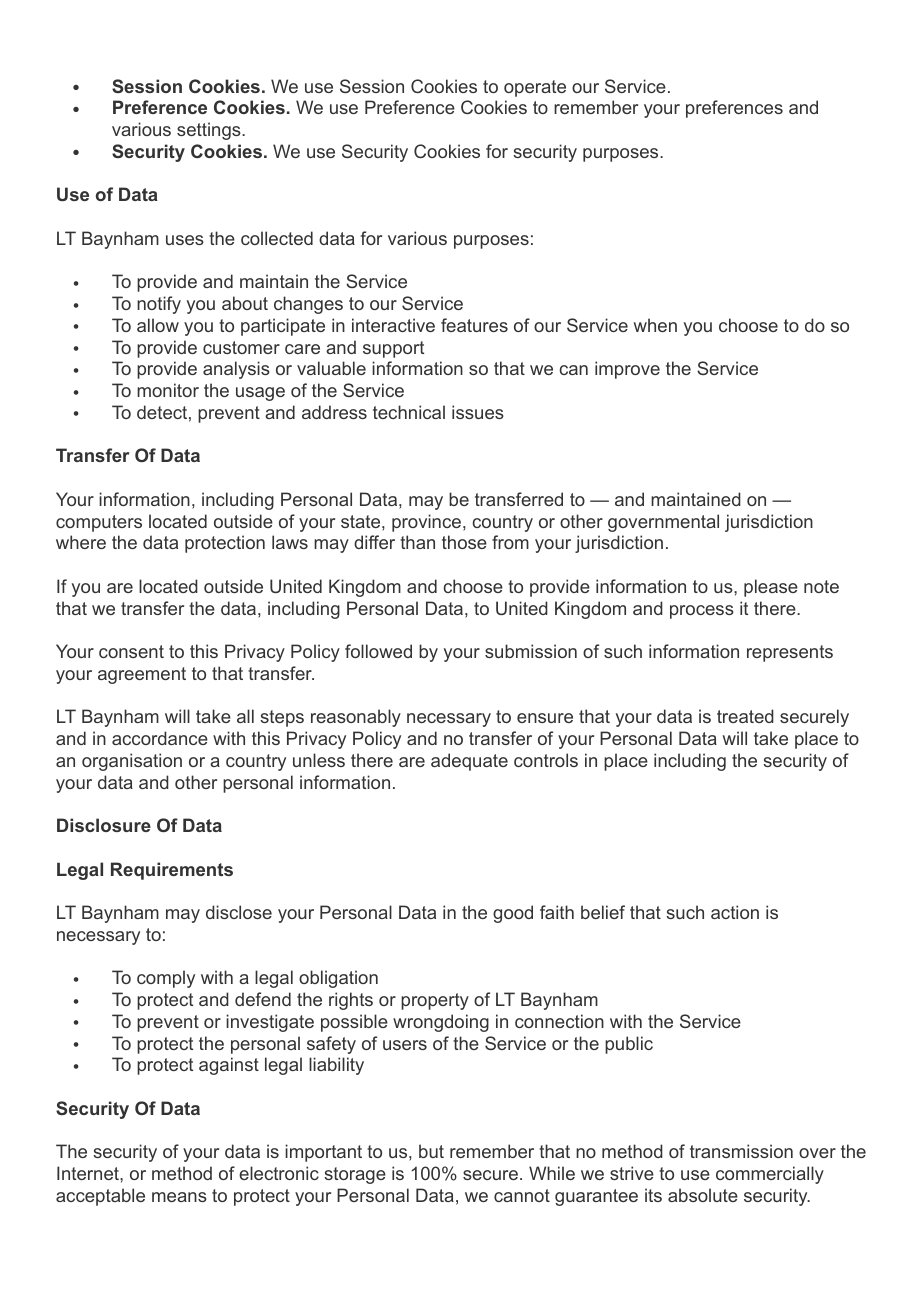  Describe the element at coordinates (99, 523) in the screenshot. I see `computers` at that location.
